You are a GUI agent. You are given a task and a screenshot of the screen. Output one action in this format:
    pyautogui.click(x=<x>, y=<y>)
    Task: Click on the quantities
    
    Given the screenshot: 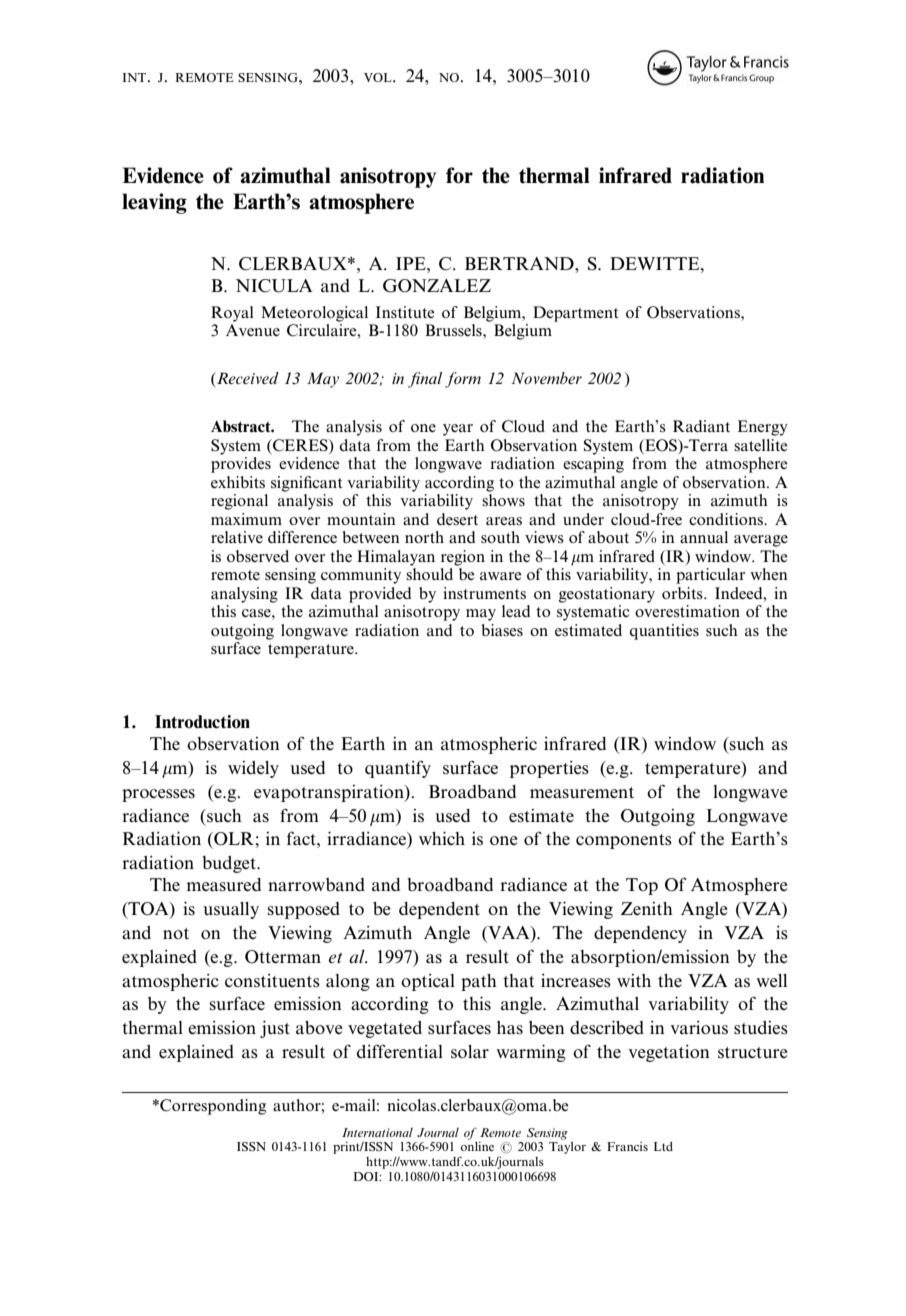 What is the action you would take?
    pyautogui.click(x=664, y=632)
